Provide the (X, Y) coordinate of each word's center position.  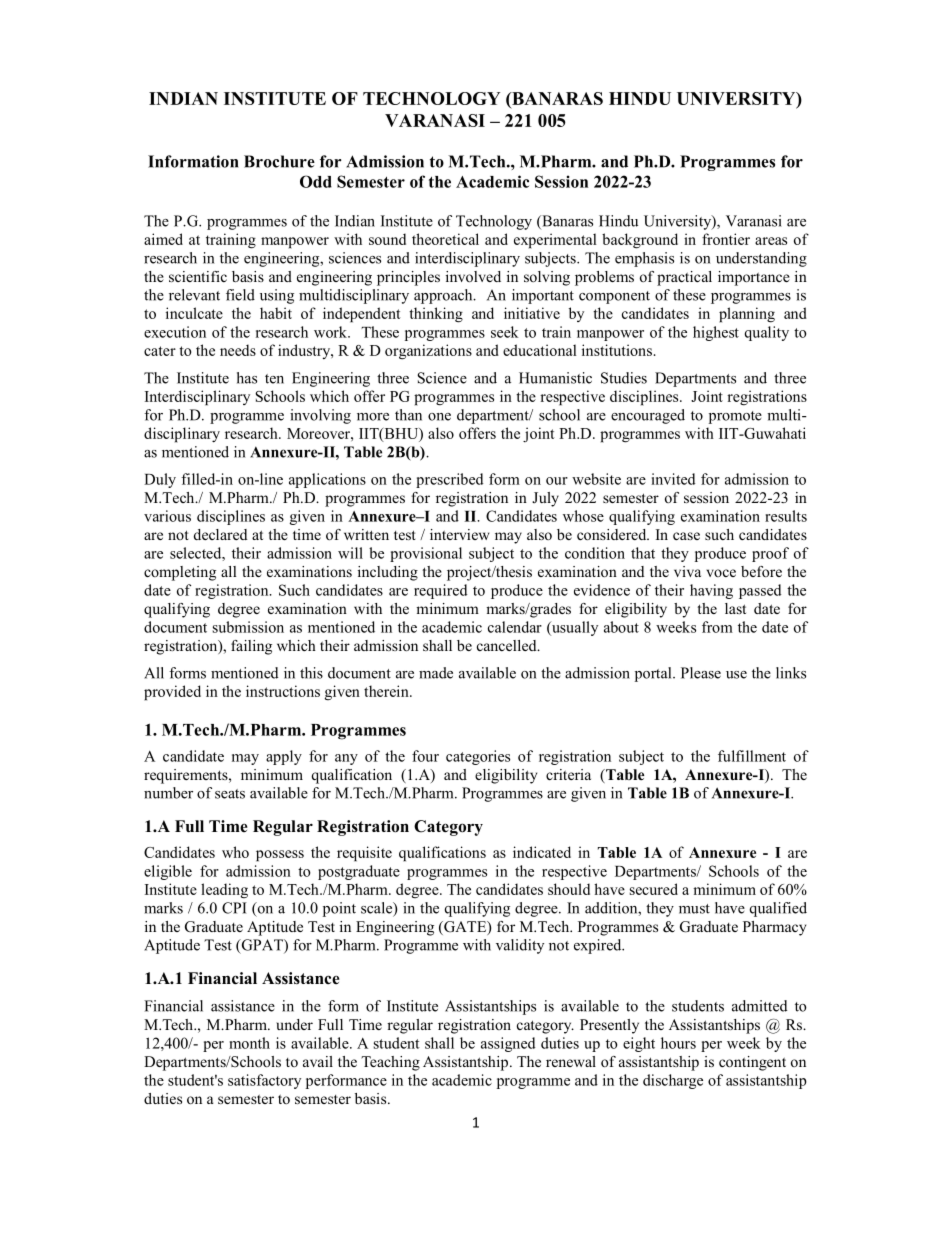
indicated (542, 852)
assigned (508, 1044)
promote (735, 417)
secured (654, 889)
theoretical (445, 239)
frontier (726, 239)
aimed (163, 239)
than (408, 415)
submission (248, 627)
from (717, 627)
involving (320, 416)
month (249, 1043)
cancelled (508, 645)
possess (280, 856)
